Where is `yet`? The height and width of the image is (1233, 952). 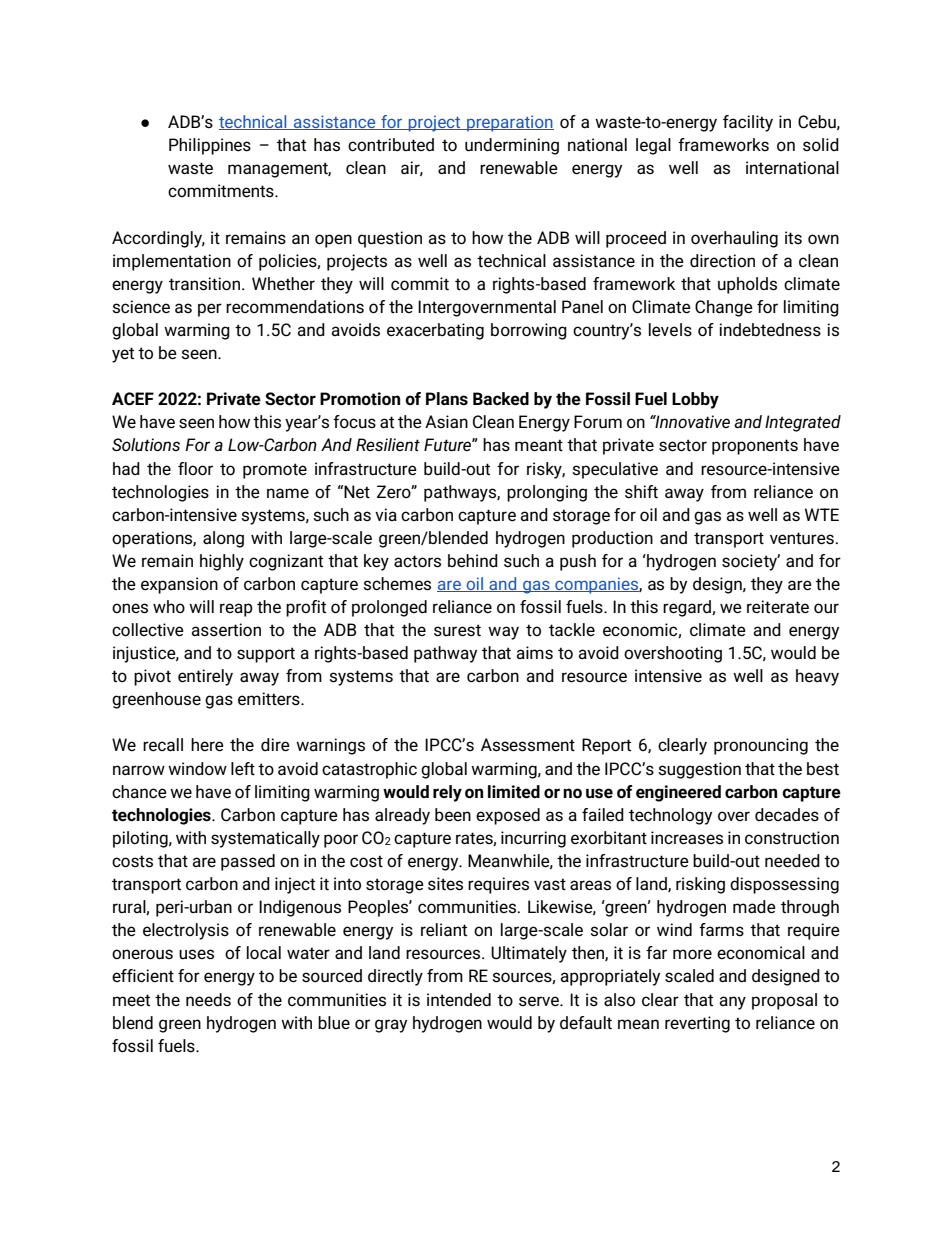
yet is located at coordinates (123, 355).
